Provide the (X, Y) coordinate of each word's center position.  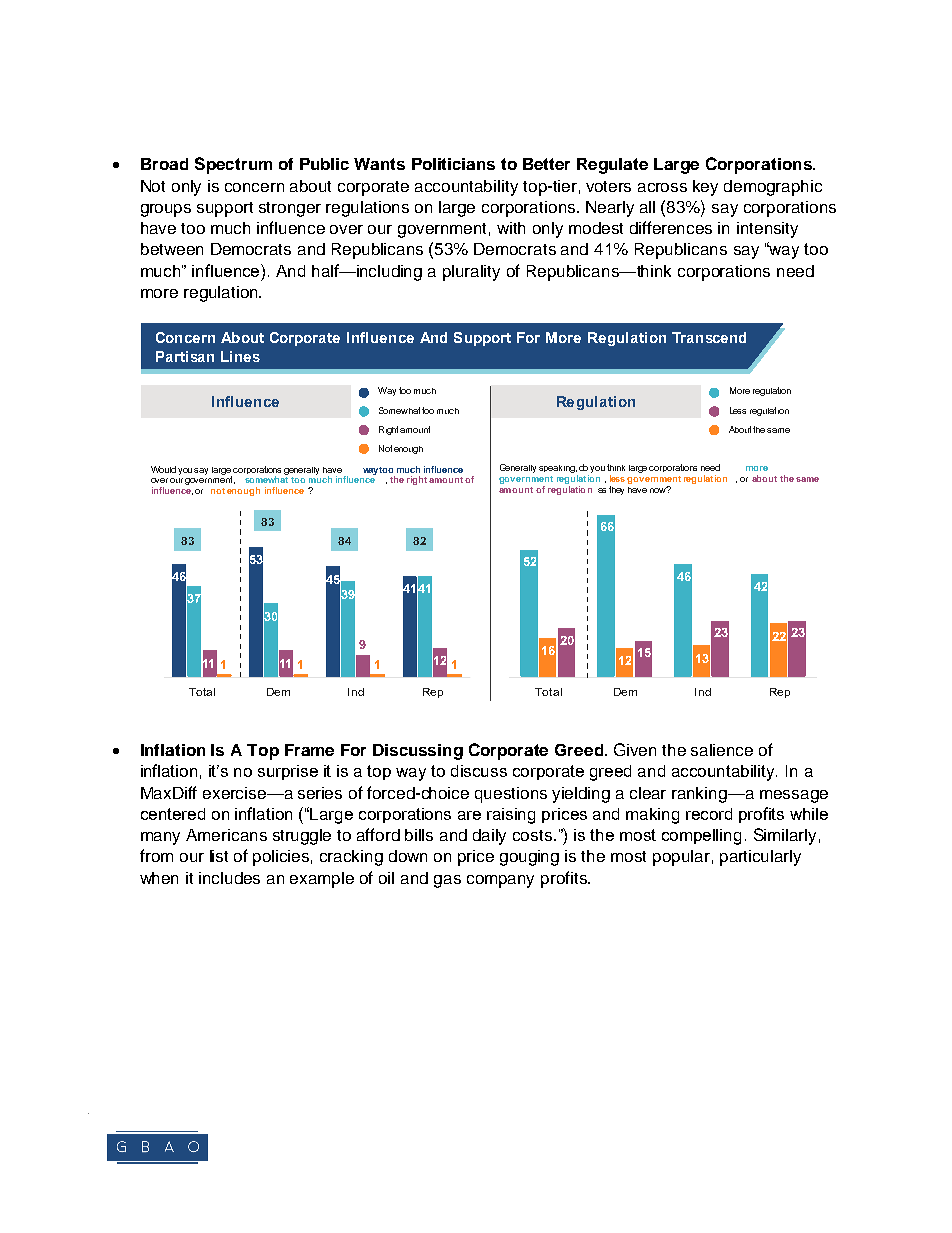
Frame (309, 750)
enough (408, 450)
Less (738, 410)
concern (254, 187)
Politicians (453, 164)
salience (722, 750)
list (219, 856)
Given (635, 749)
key (705, 188)
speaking (558, 469)
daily (489, 837)
